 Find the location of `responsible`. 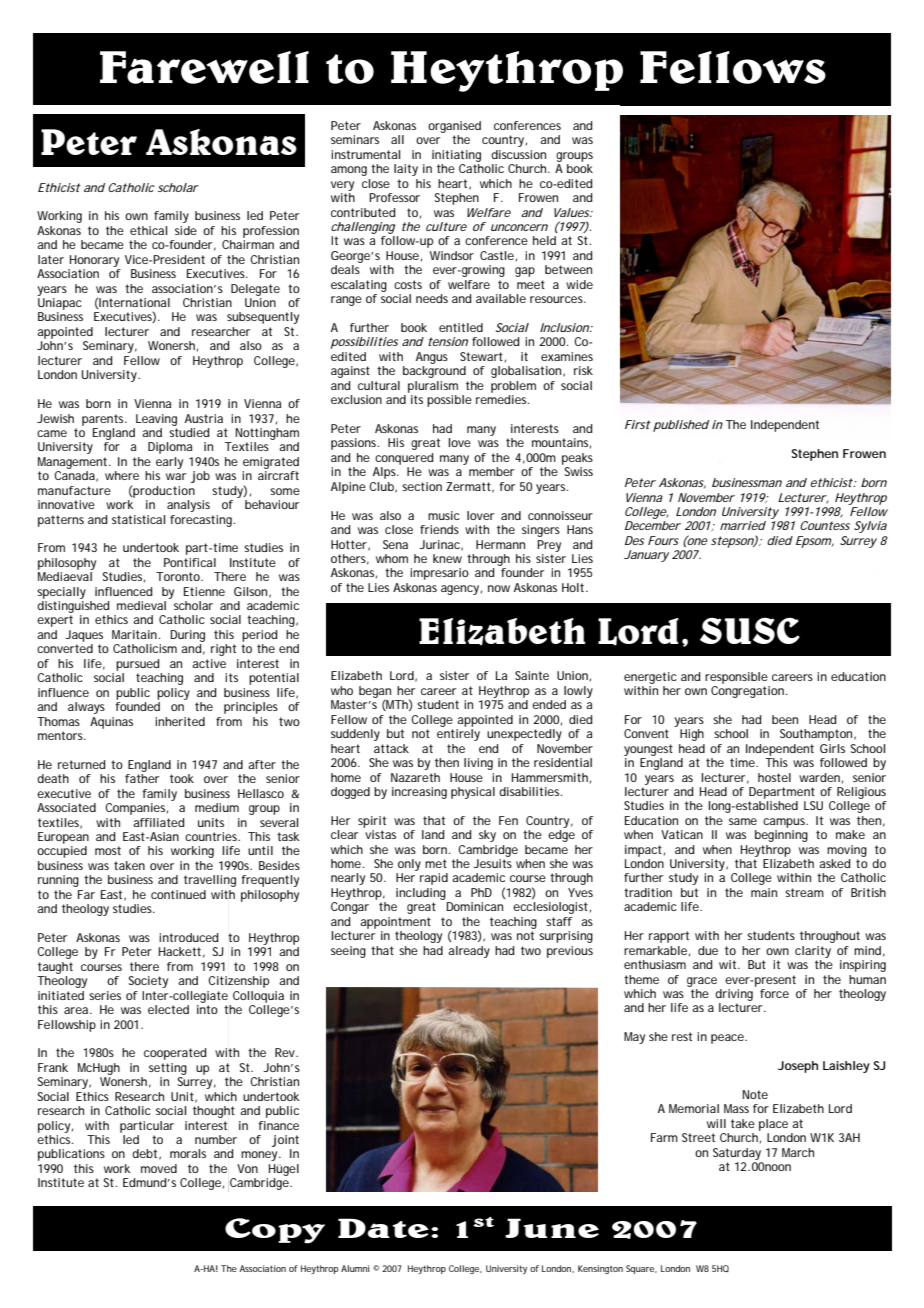

responsible is located at coordinates (736, 678).
